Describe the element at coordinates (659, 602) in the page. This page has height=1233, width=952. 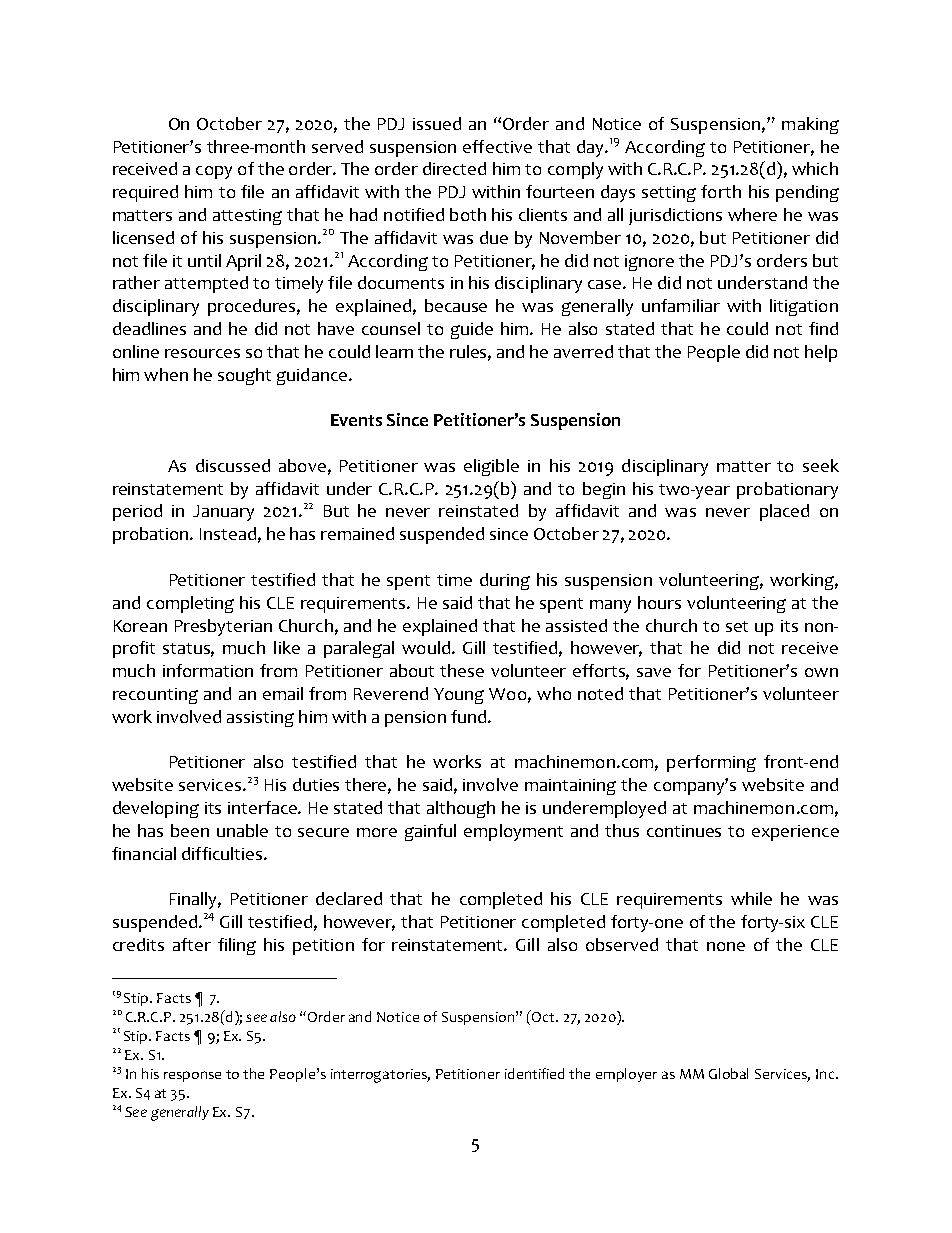
I see `hours` at that location.
